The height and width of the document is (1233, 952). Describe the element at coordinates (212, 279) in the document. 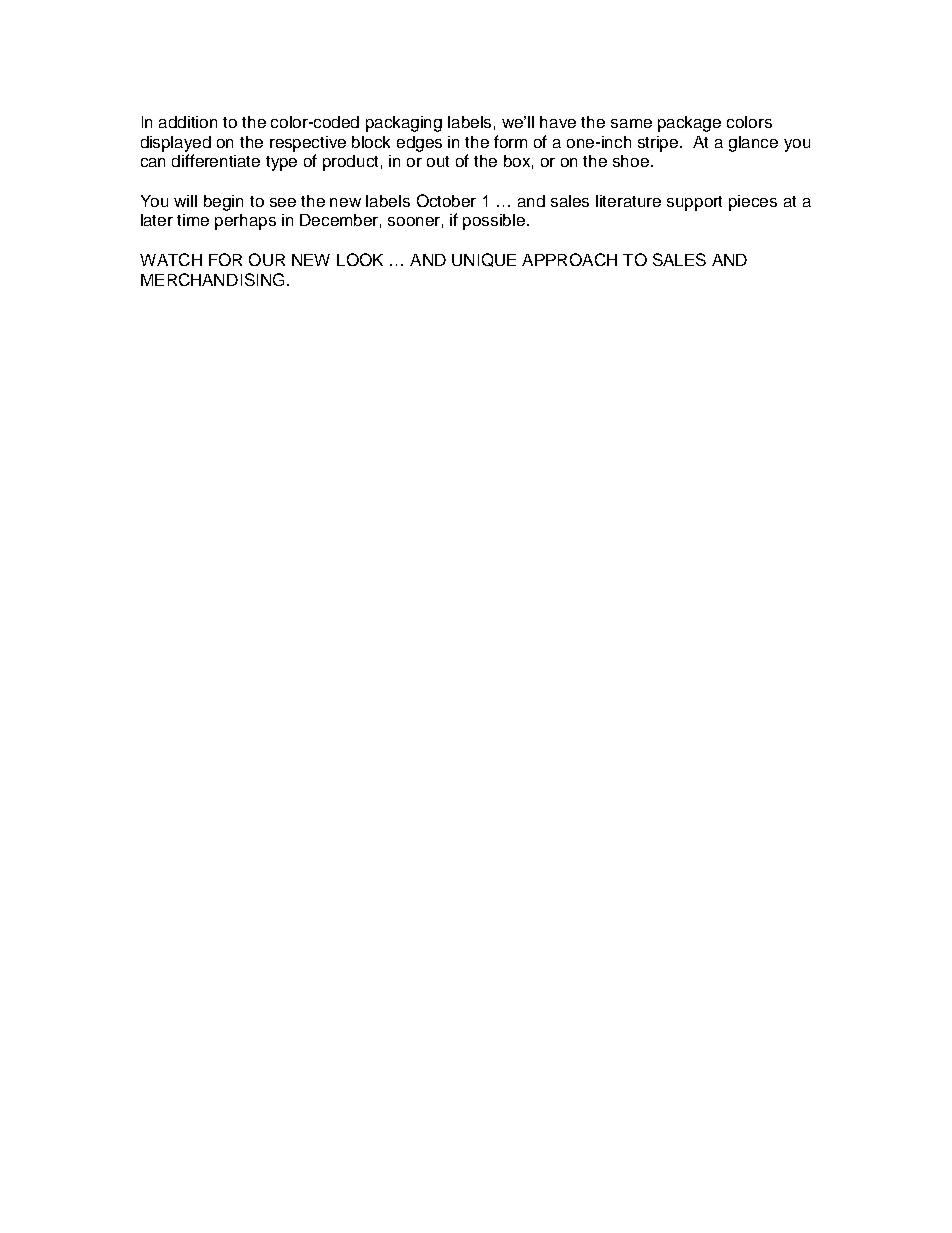

I see `MERCHANDISING` at that location.
